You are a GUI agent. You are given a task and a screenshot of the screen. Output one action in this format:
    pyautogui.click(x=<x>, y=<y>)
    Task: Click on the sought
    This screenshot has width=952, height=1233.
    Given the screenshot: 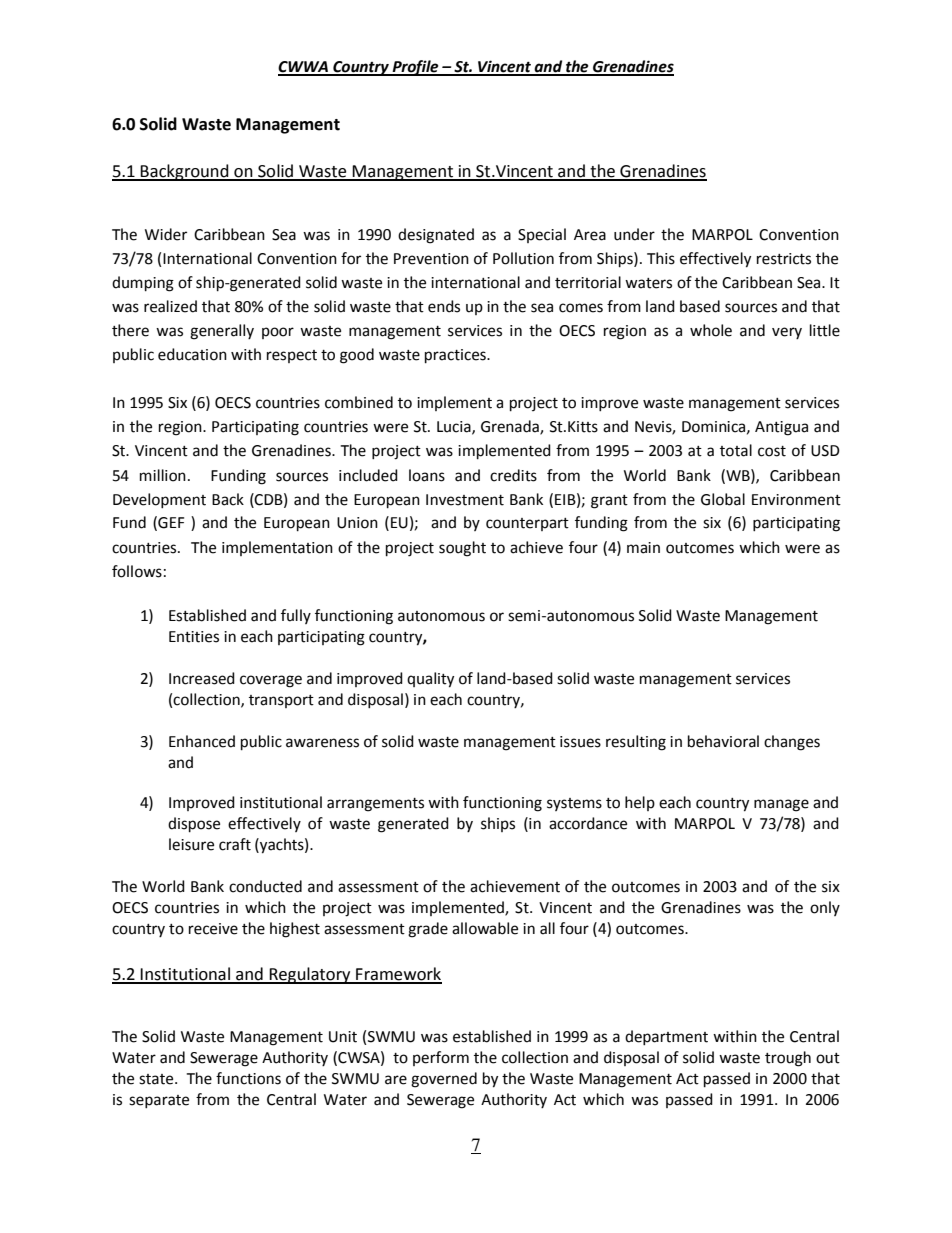 What is the action you would take?
    pyautogui.click(x=462, y=549)
